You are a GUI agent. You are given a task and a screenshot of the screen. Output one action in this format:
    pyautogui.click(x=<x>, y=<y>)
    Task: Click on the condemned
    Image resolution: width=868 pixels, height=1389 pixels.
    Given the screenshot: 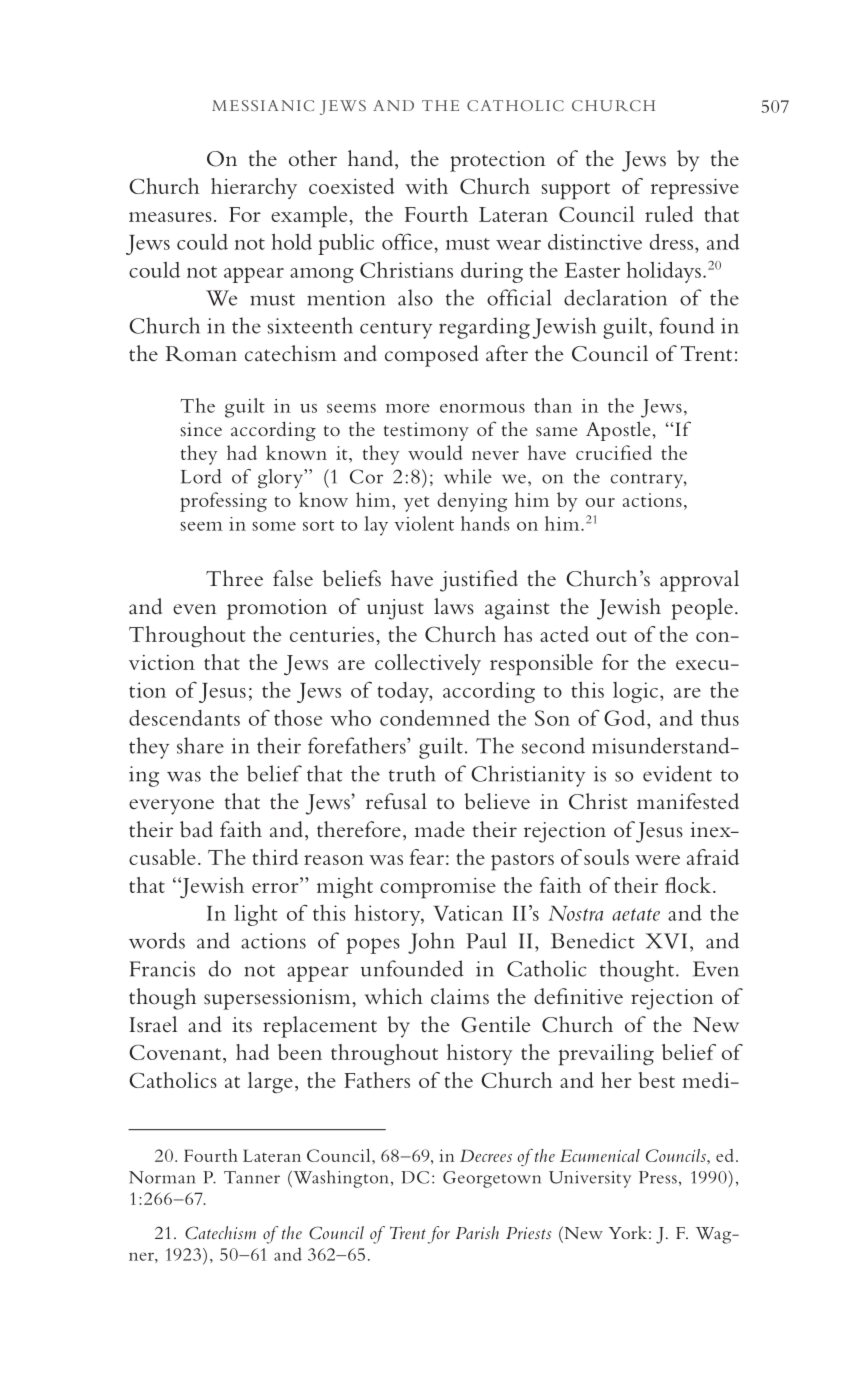 What is the action you would take?
    pyautogui.click(x=435, y=718)
